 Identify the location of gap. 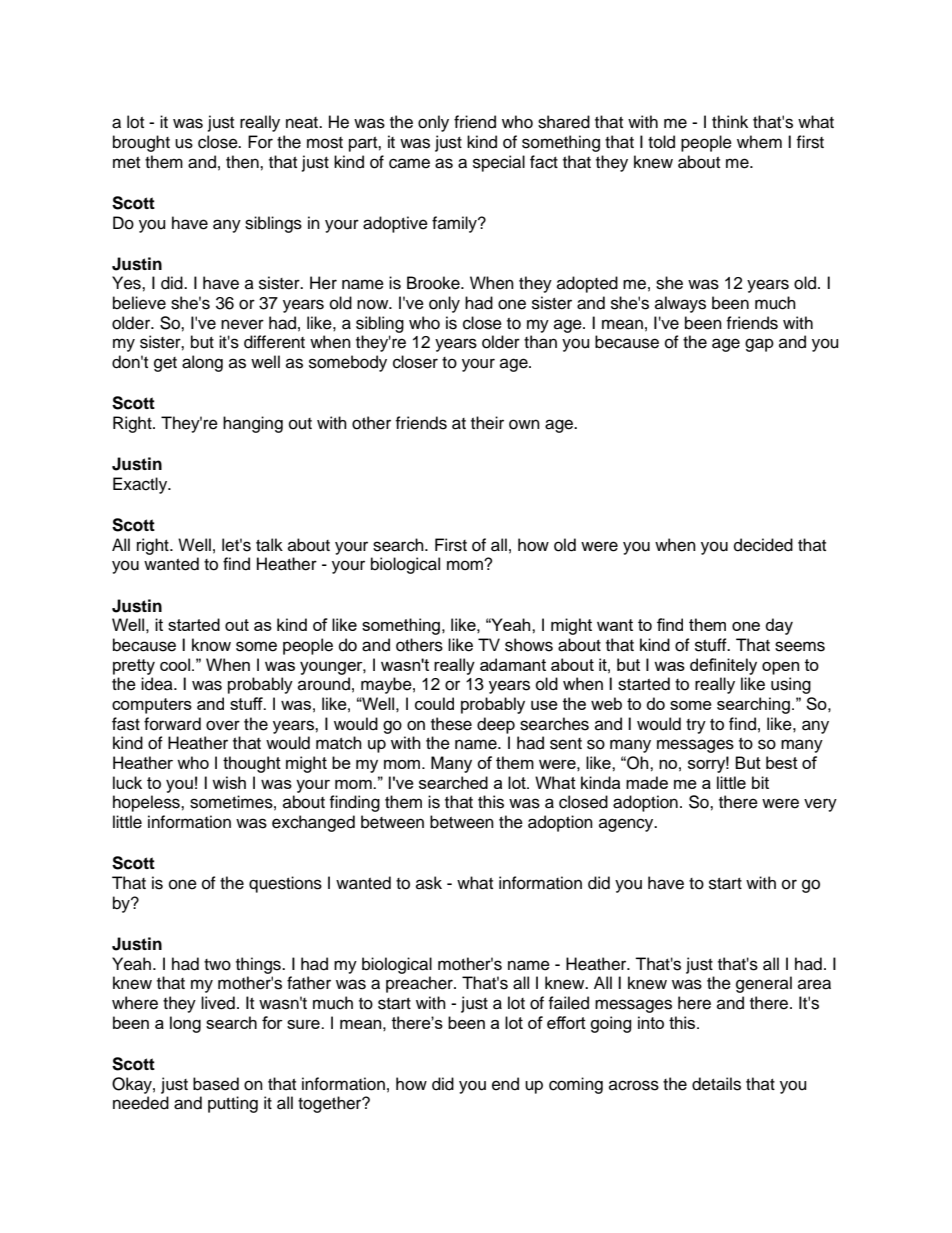
(759, 345).
